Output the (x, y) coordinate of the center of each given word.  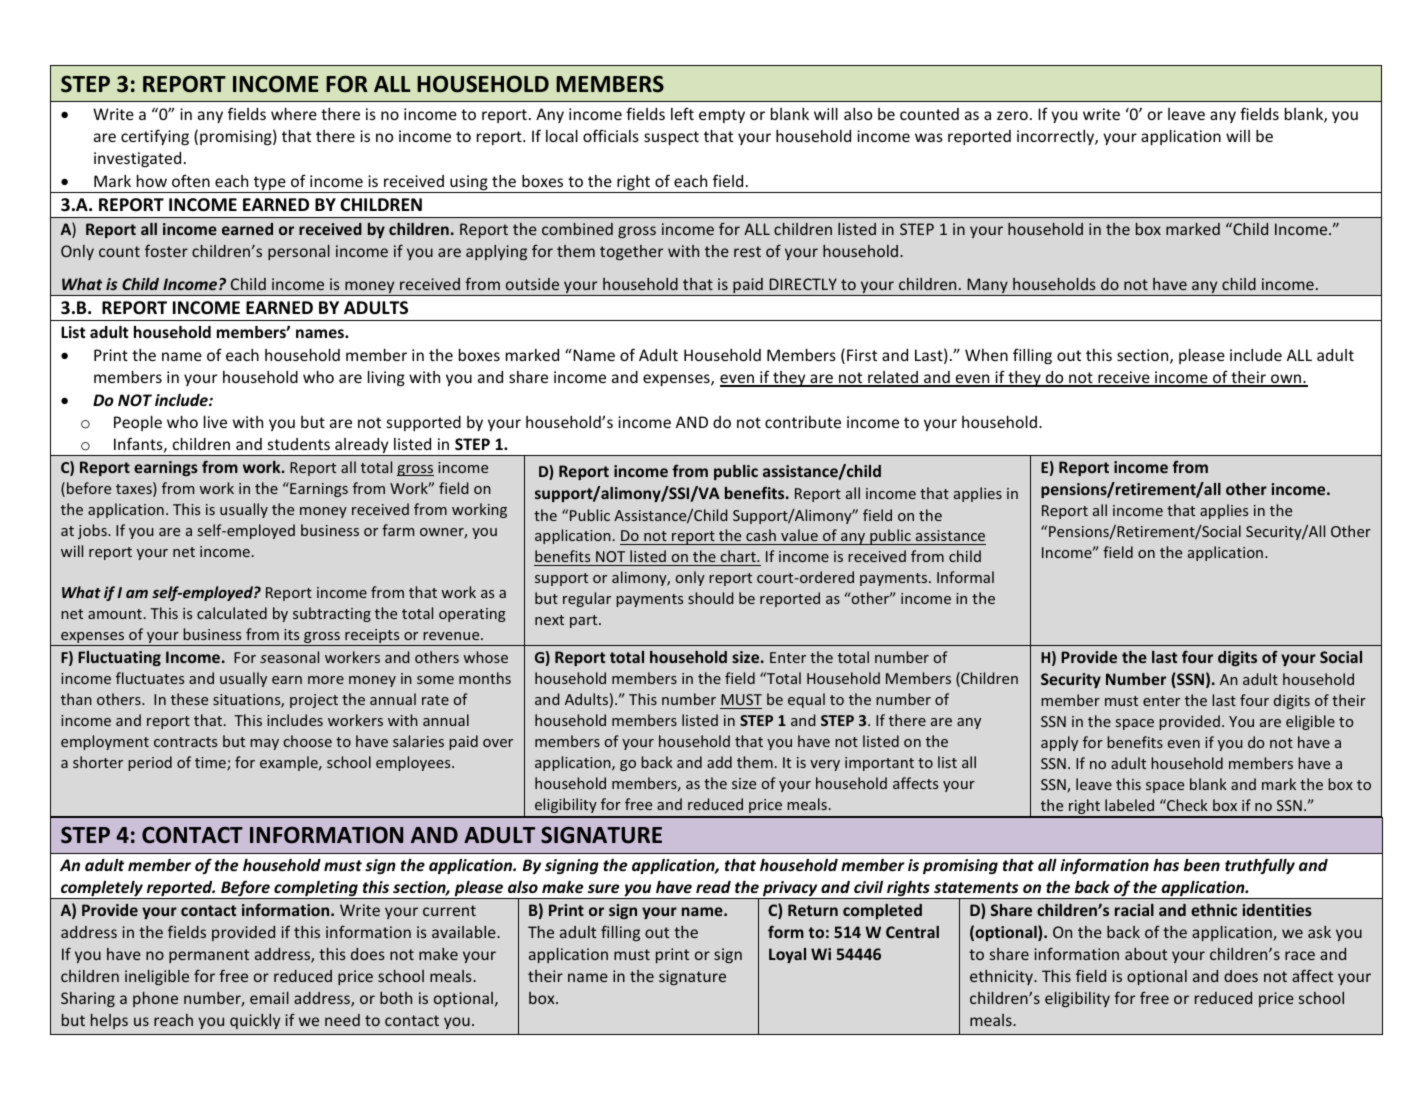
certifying (155, 137)
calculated (232, 613)
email (269, 998)
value (799, 535)
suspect (671, 138)
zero (1012, 115)
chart (739, 556)
